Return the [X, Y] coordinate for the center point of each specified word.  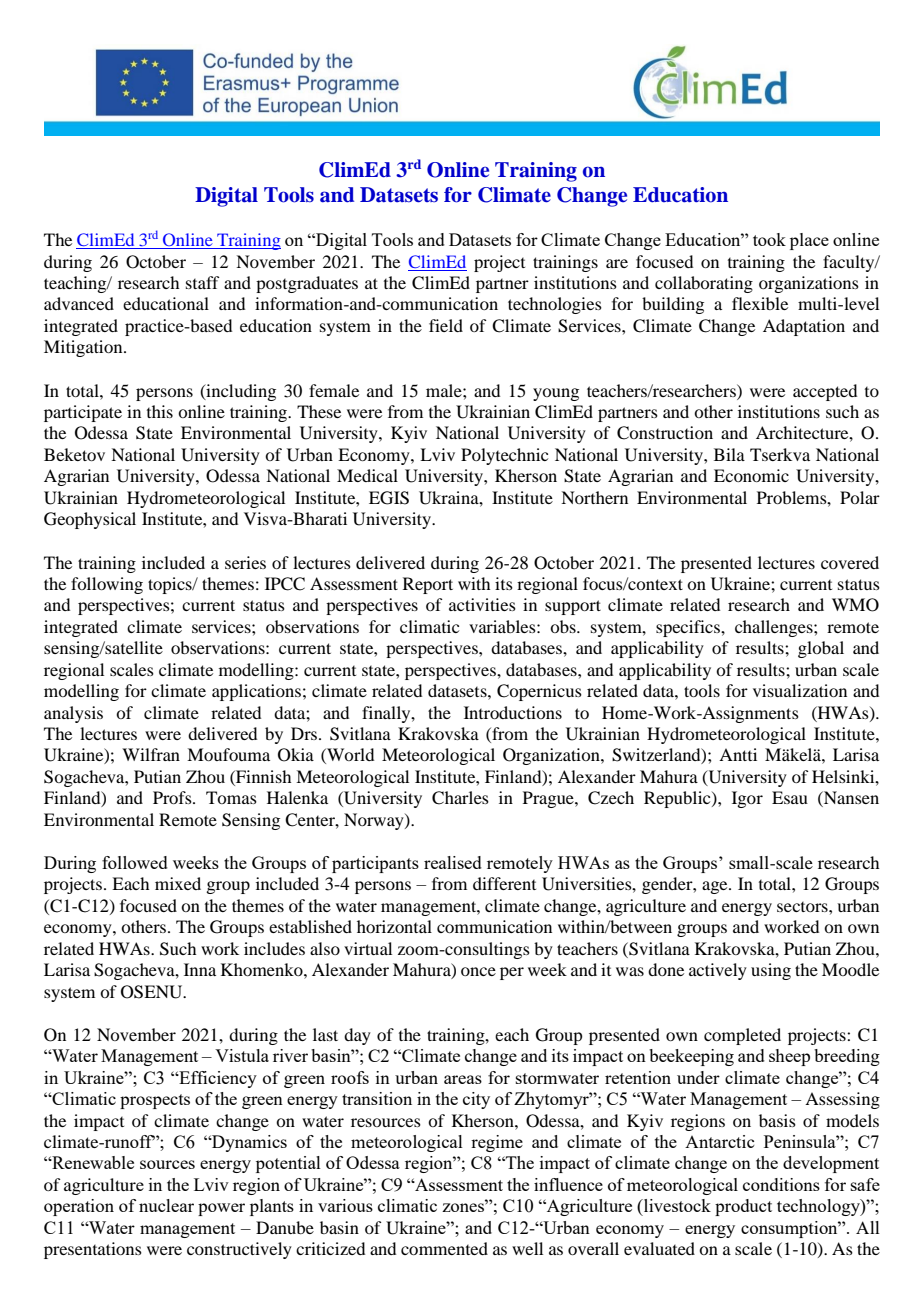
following [107, 585]
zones [464, 1206]
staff [202, 282]
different [504, 883]
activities [482, 604]
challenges [775, 628]
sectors [803, 907]
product [743, 1207]
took [769, 239]
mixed [178, 883]
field [446, 325]
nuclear [166, 1205]
